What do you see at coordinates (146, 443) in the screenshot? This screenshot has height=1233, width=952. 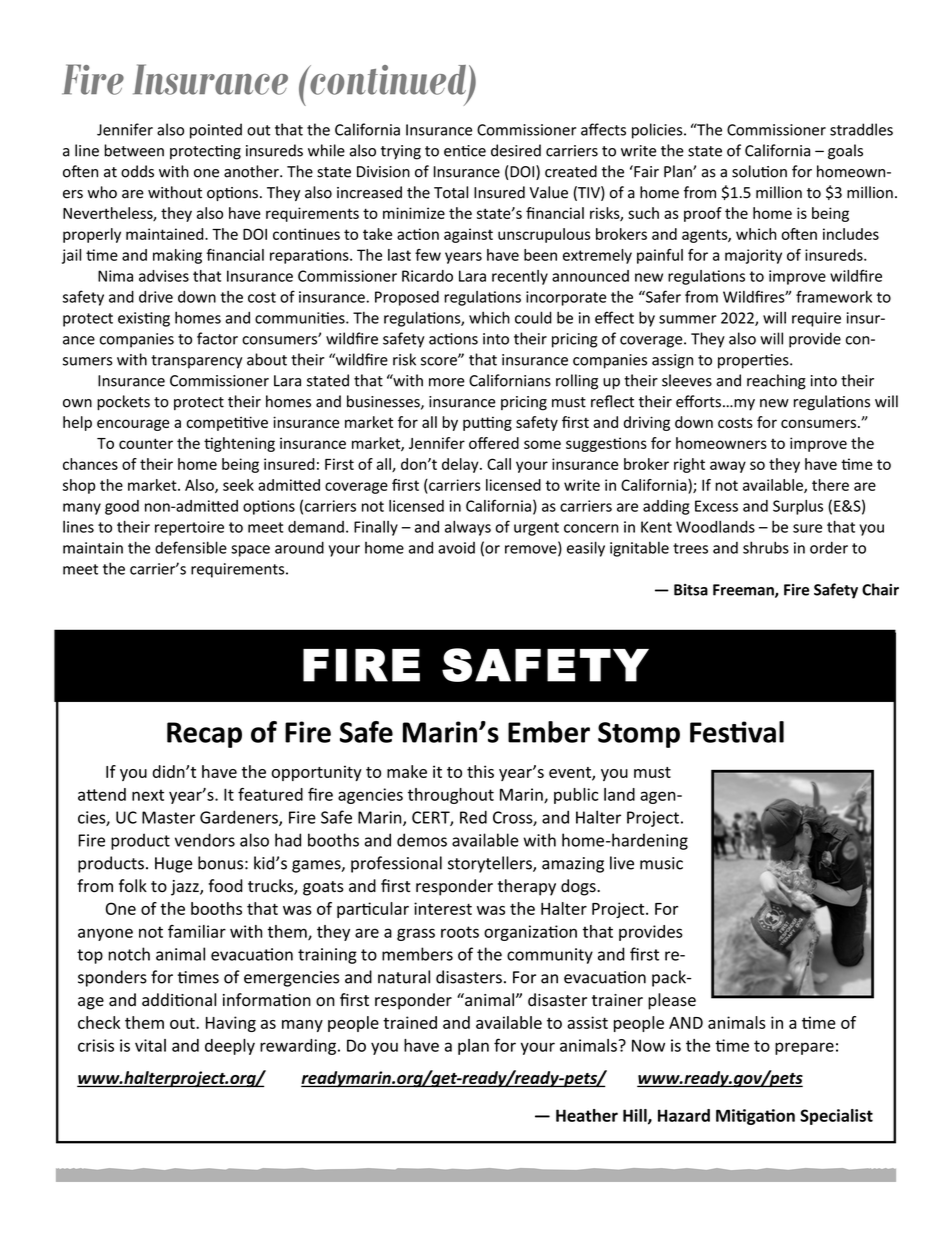 I see `counter` at bounding box center [146, 443].
